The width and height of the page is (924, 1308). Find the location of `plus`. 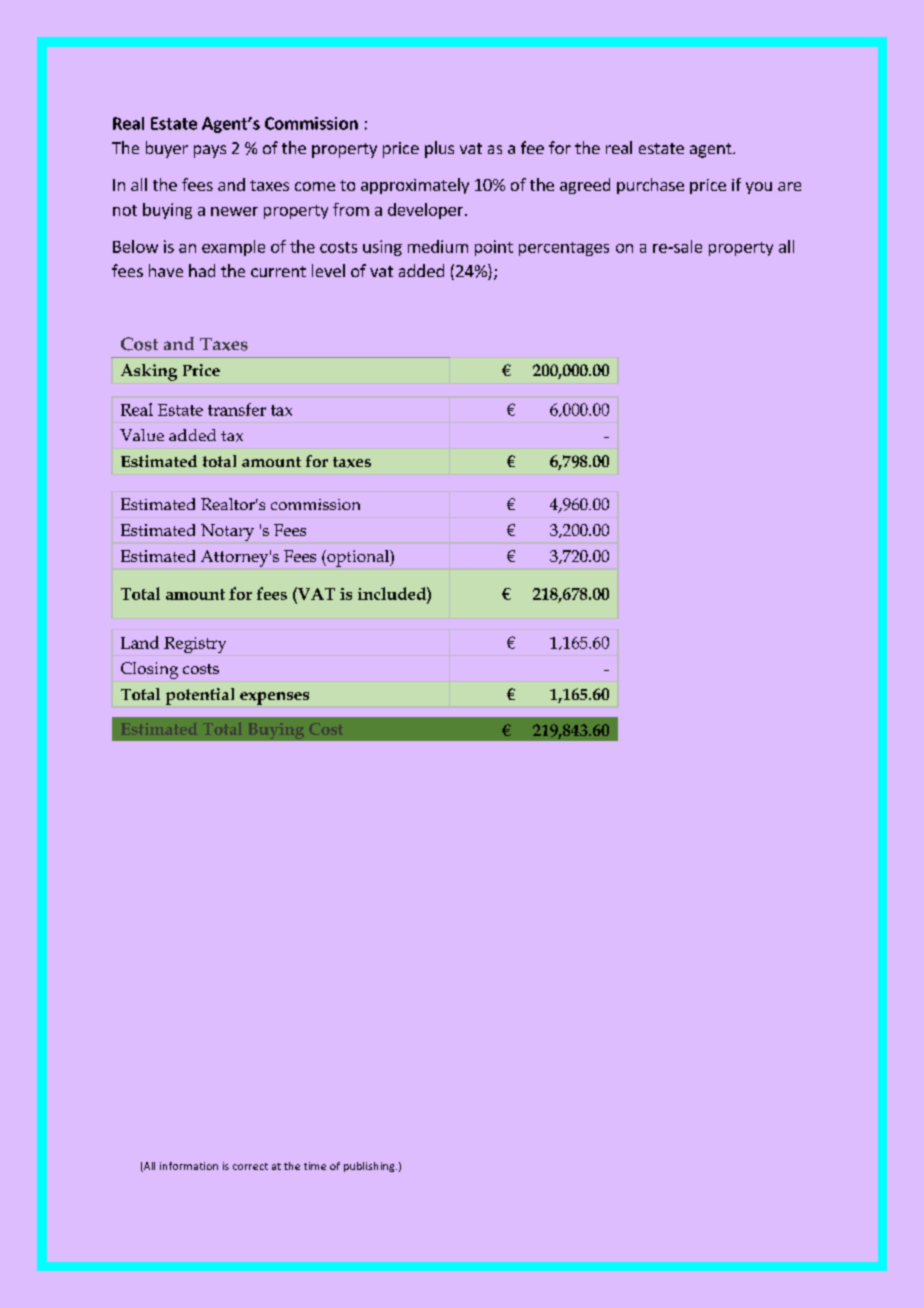

plus is located at coordinates (439, 149).
